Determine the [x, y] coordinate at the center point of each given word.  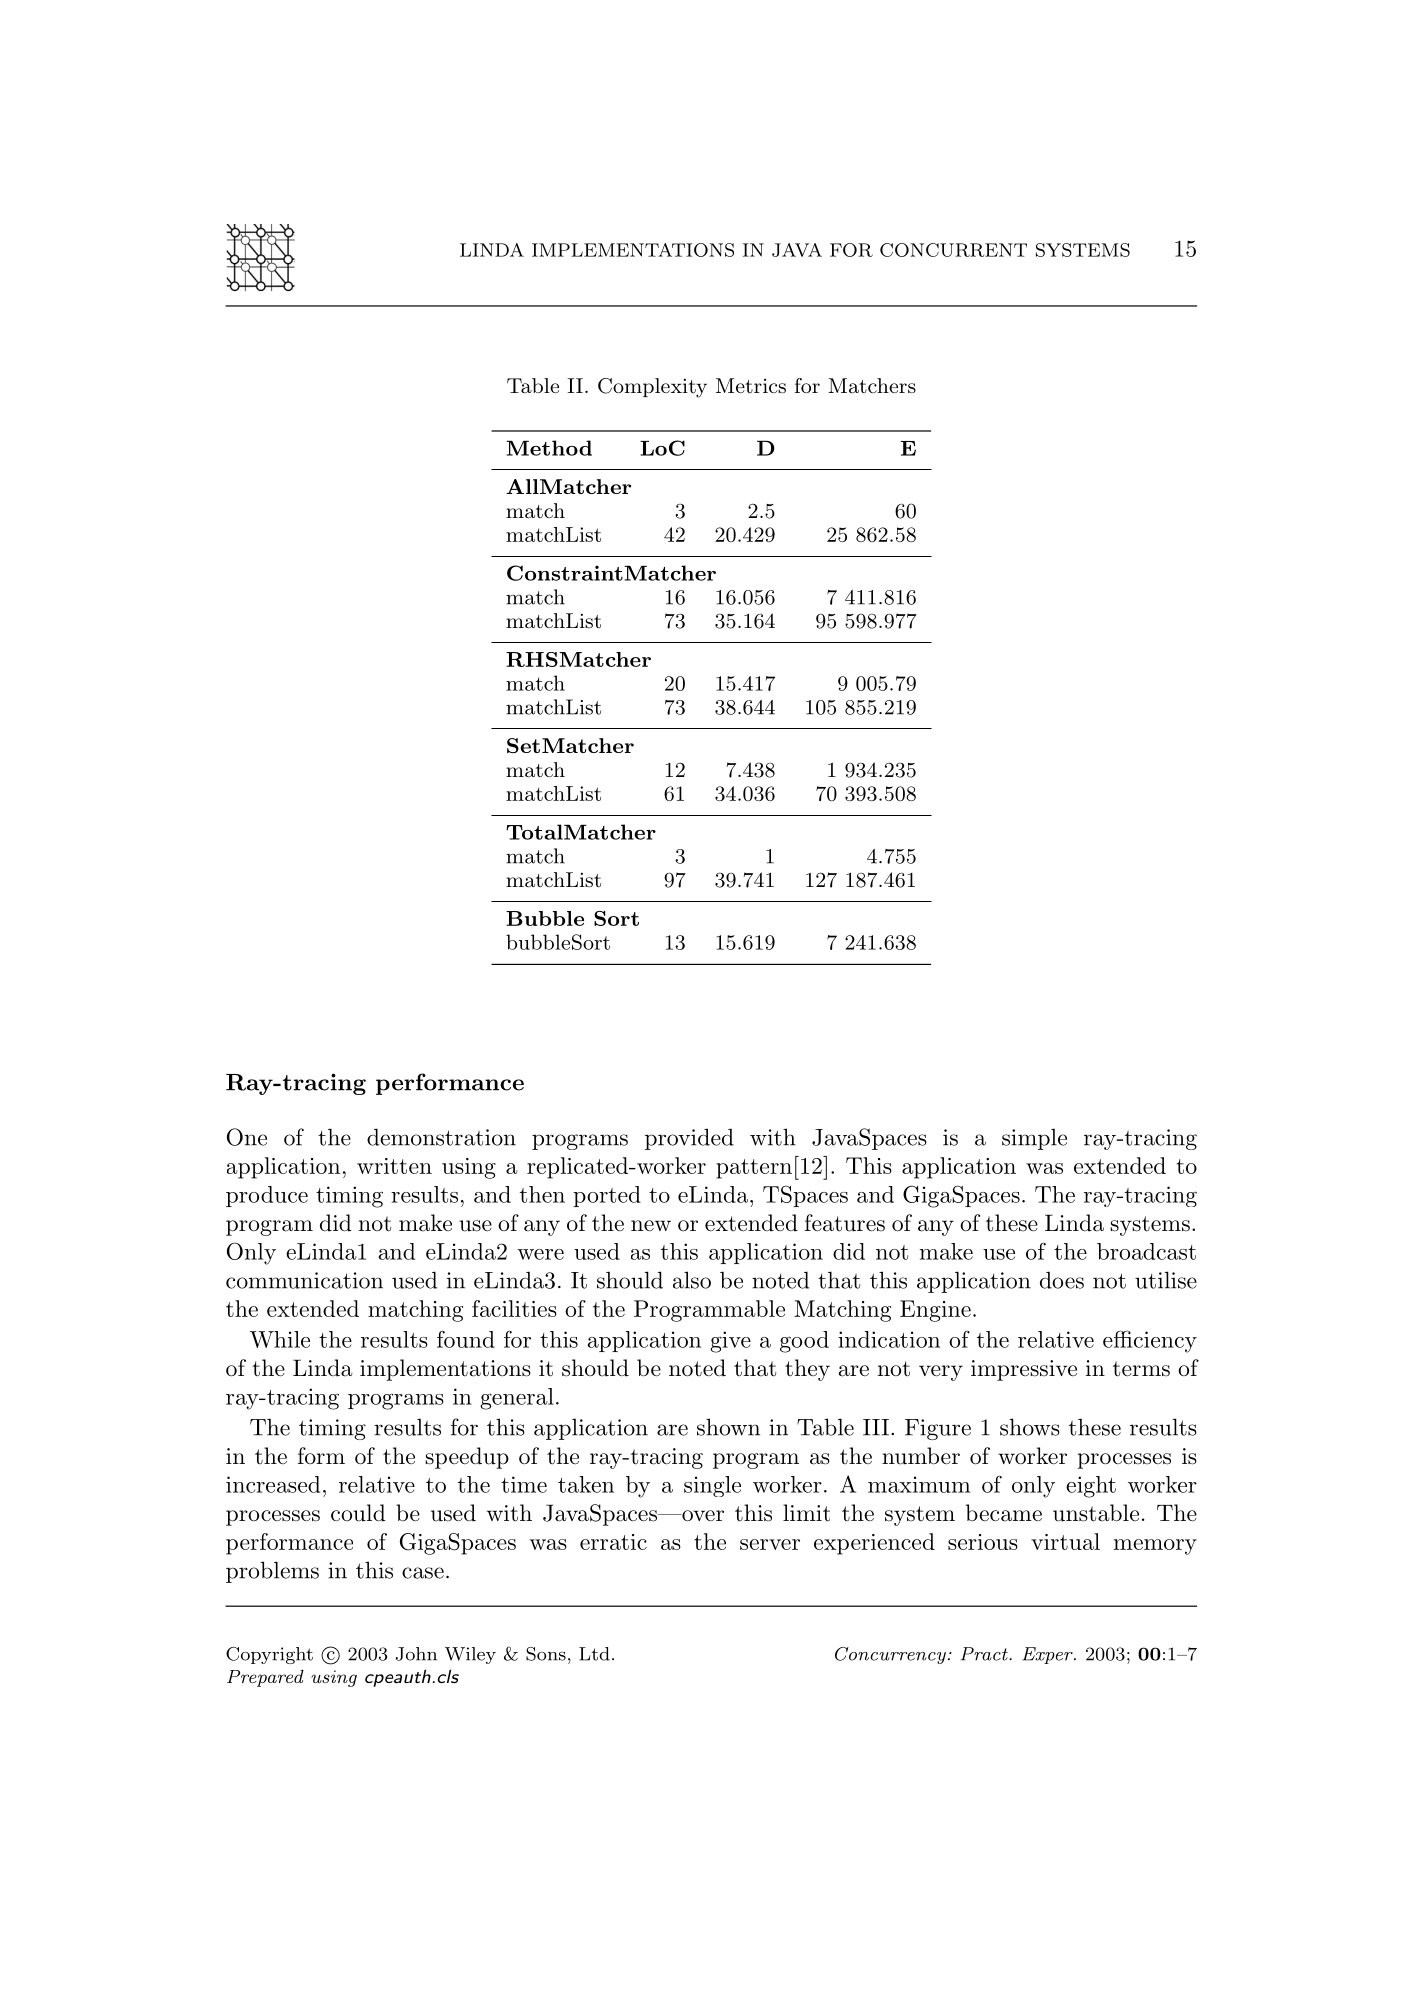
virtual [1065, 1541]
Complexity [652, 388]
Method [549, 448]
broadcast [1146, 1251]
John [416, 1654]
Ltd [594, 1654]
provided [689, 1139]
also [692, 1280]
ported [607, 1196]
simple [1034, 1139]
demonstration [441, 1137]
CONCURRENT [953, 250]
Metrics [751, 386]
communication [304, 1280]
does [1062, 1280]
